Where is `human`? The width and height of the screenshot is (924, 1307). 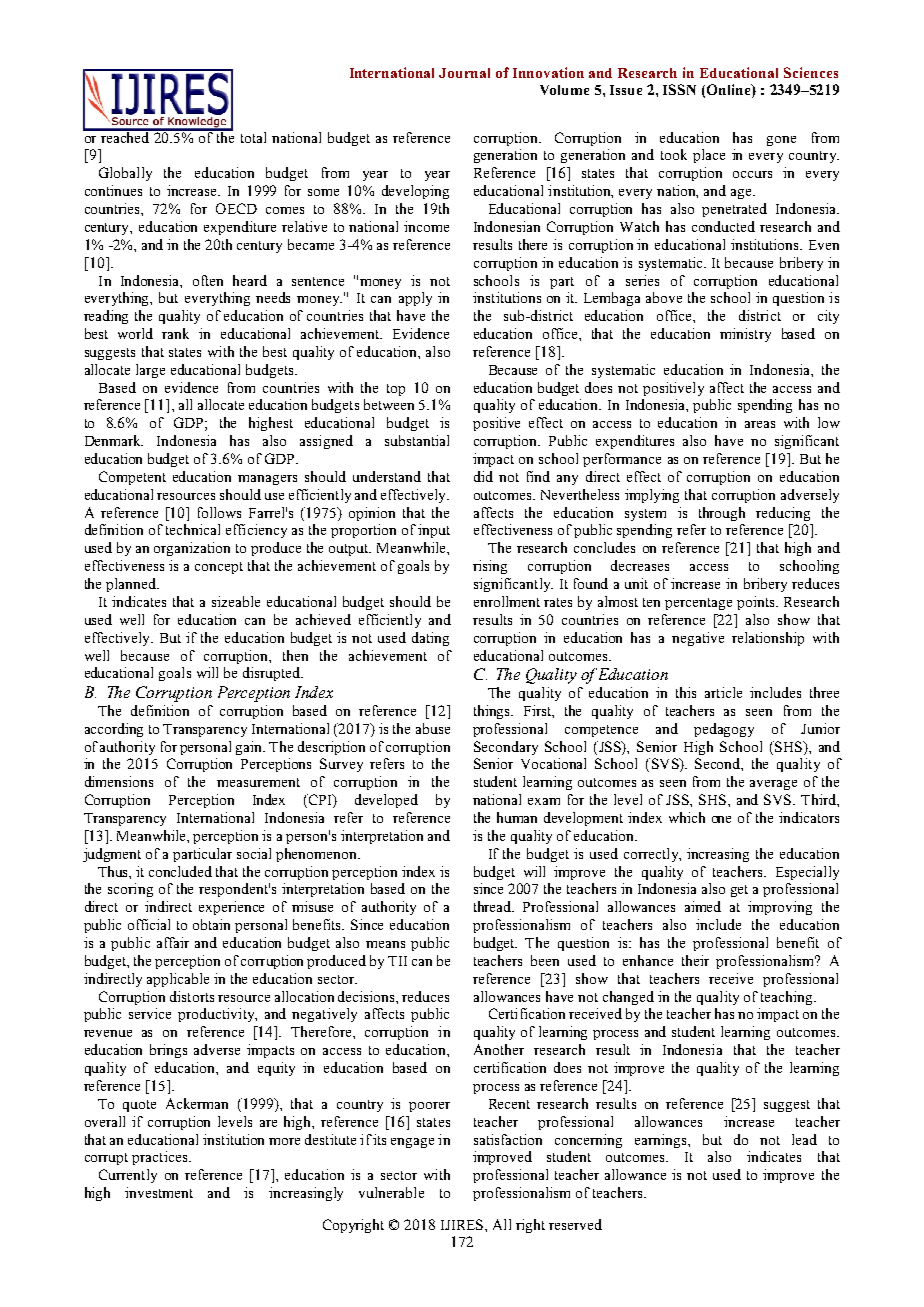
human is located at coordinates (517, 817).
